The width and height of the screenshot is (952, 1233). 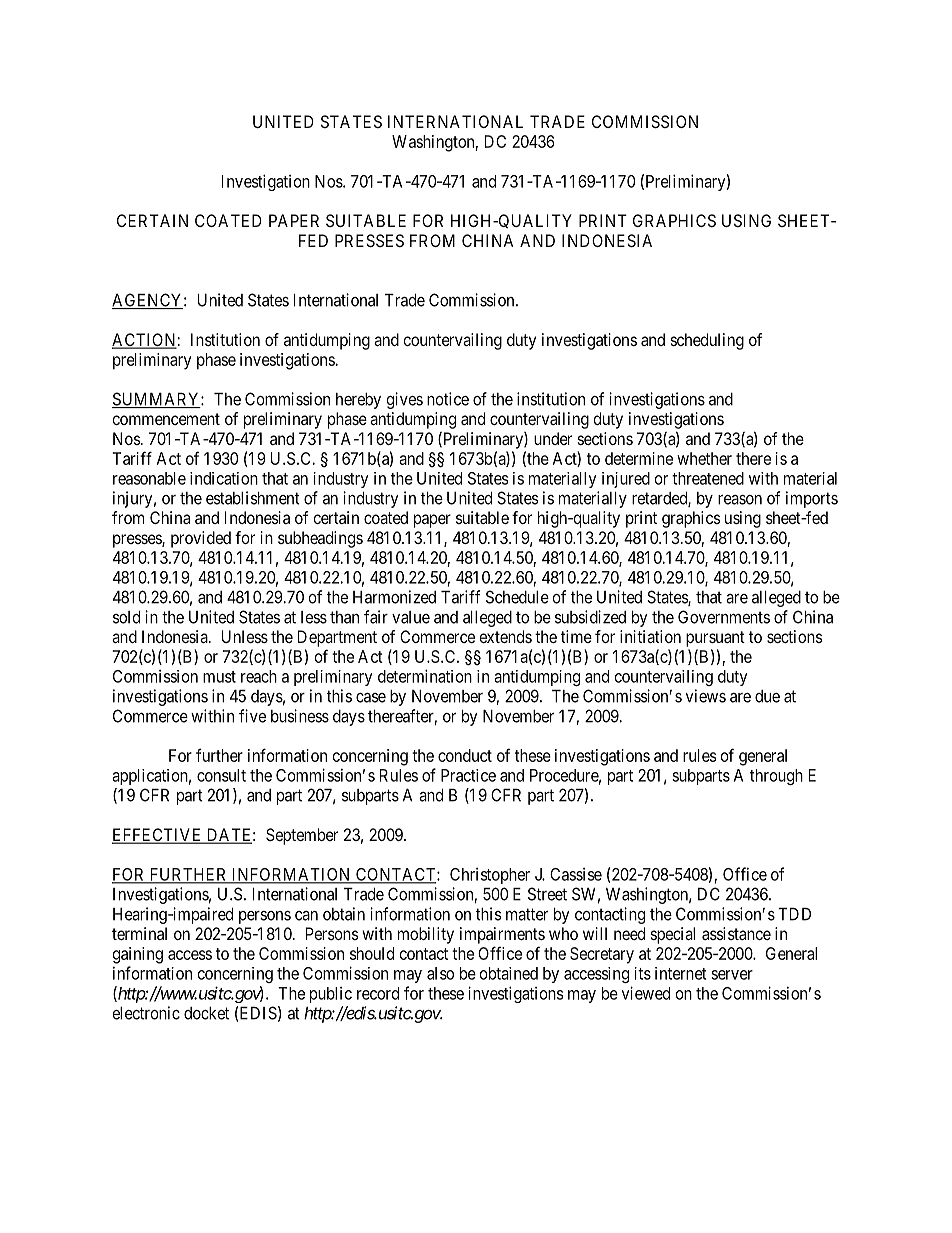 What do you see at coordinates (517, 597) in the screenshot?
I see `Schedule` at bounding box center [517, 597].
